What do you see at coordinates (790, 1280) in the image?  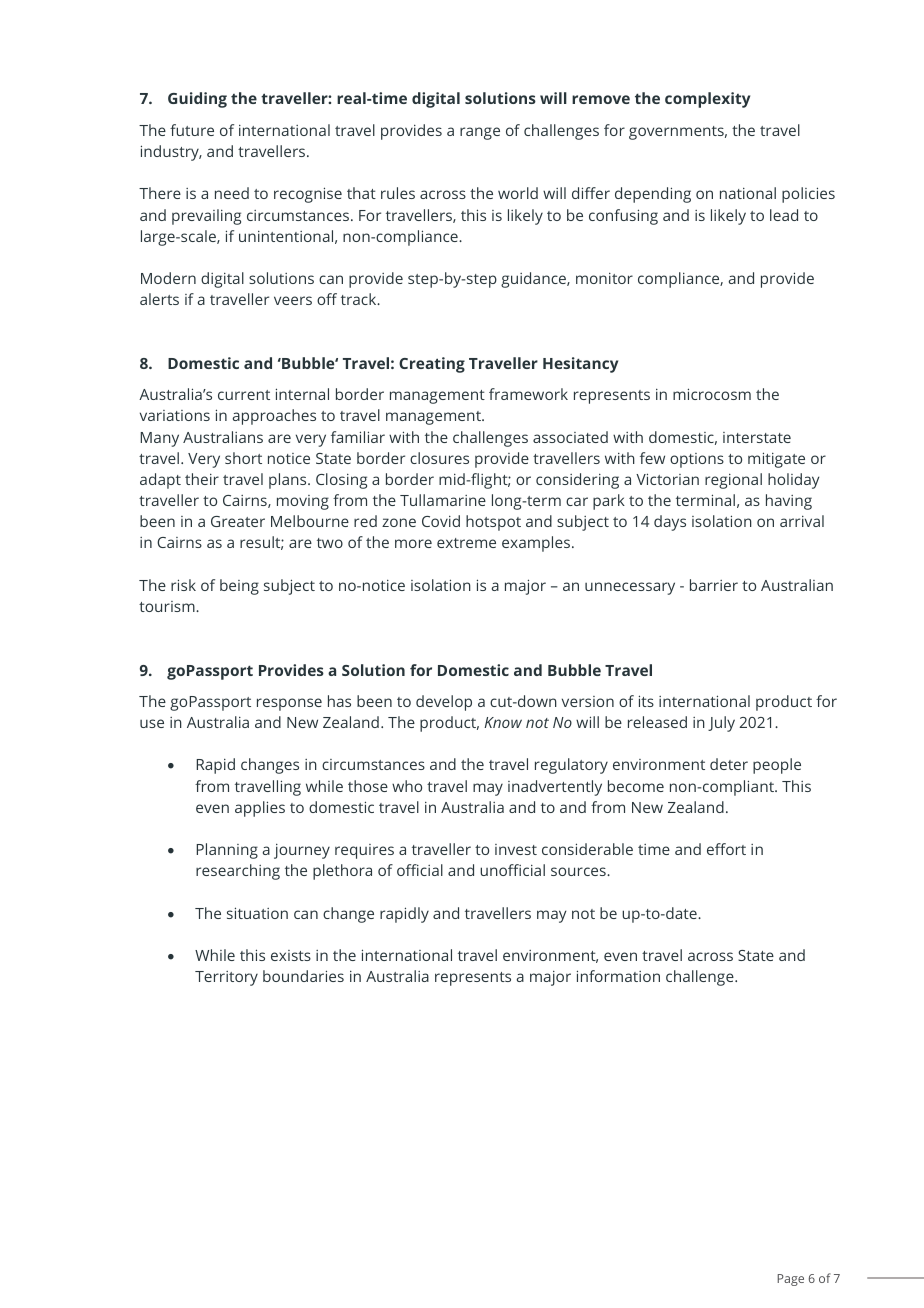 I see `Page` at bounding box center [790, 1280].
